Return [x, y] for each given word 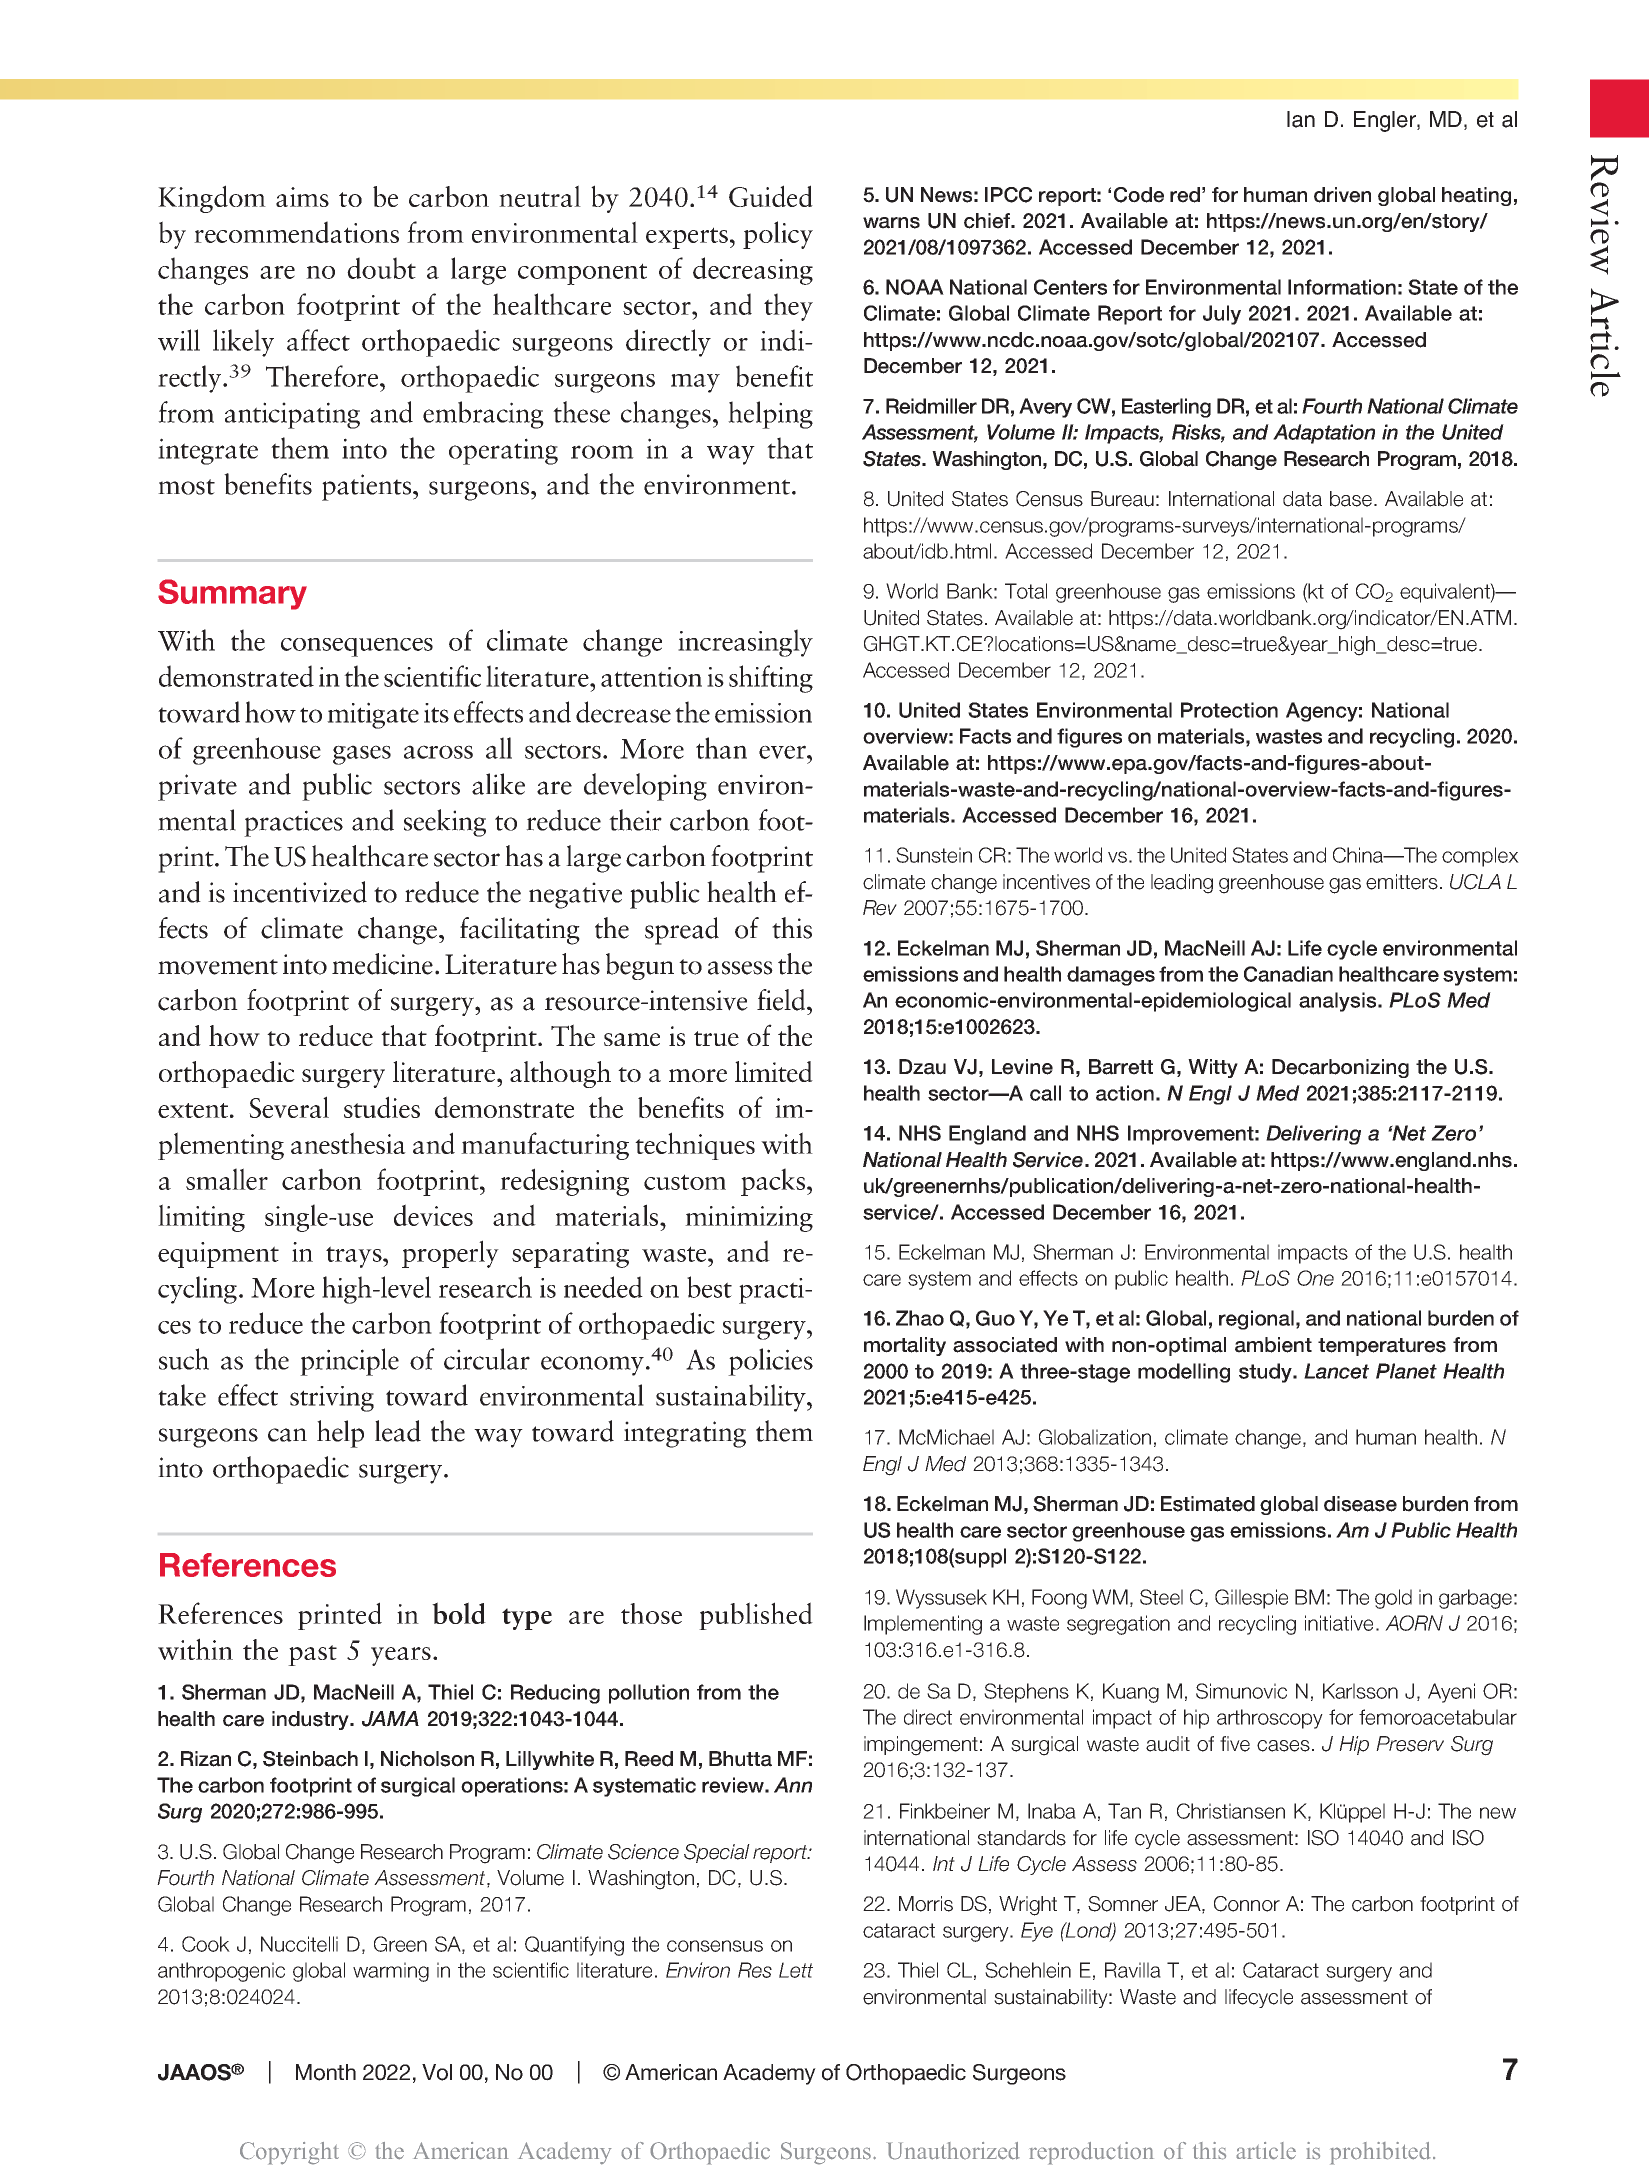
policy [778, 235]
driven [1342, 195]
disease [1360, 1504]
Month [326, 2072]
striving [332, 1399]
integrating [685, 1434]
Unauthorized [953, 2151]
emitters [1402, 882]
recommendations [296, 232]
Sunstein [934, 855]
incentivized [300, 892]
